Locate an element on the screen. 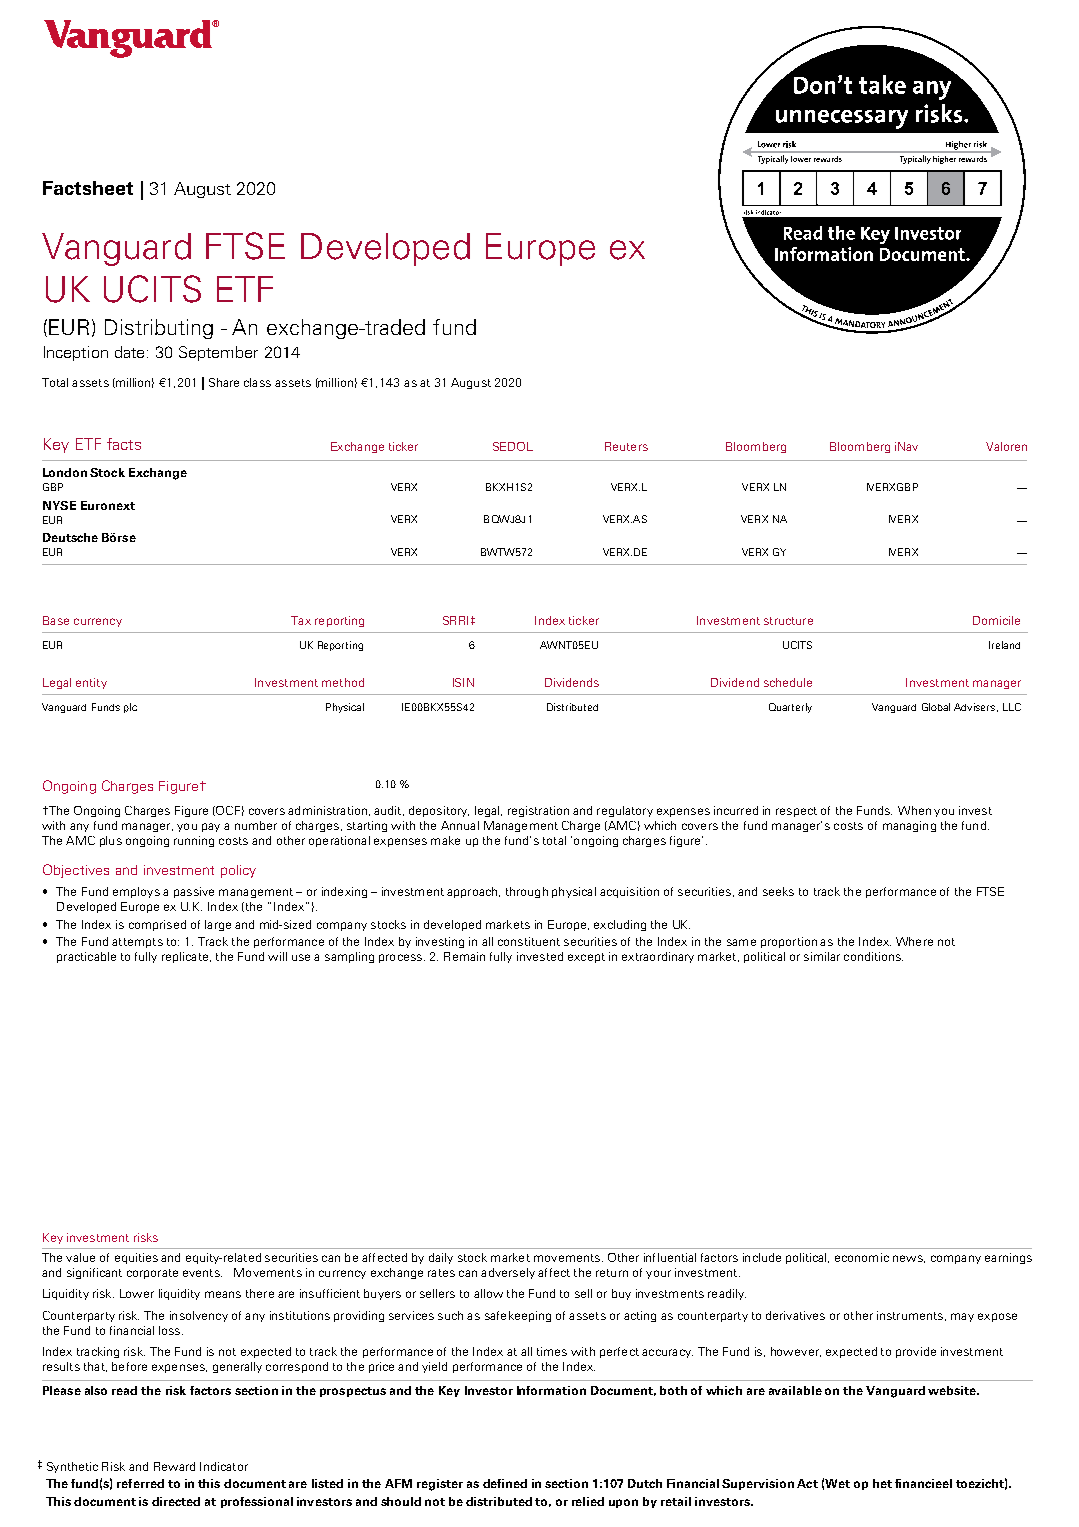  SEDOL is located at coordinates (513, 446).
